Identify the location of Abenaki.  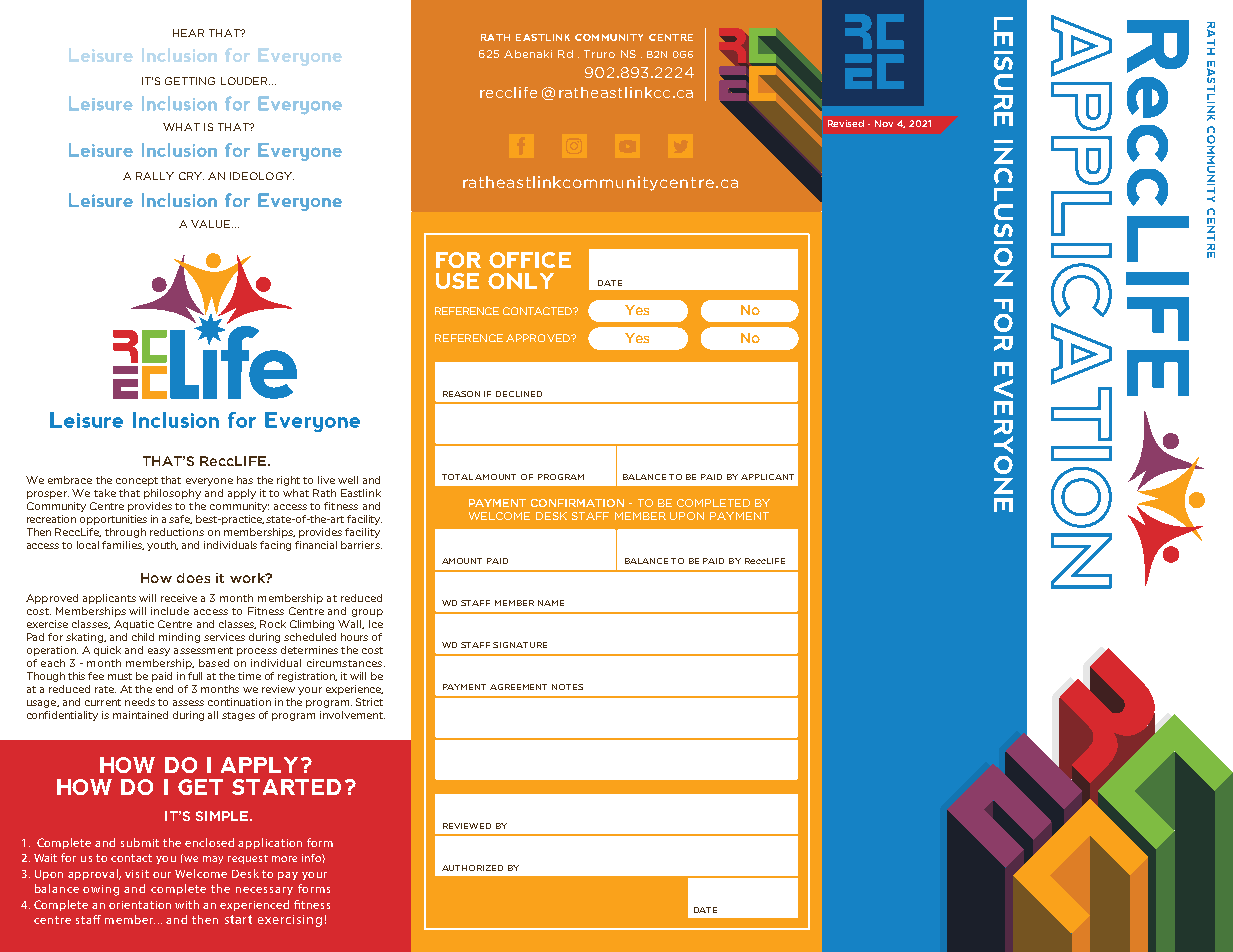
(528, 54).
